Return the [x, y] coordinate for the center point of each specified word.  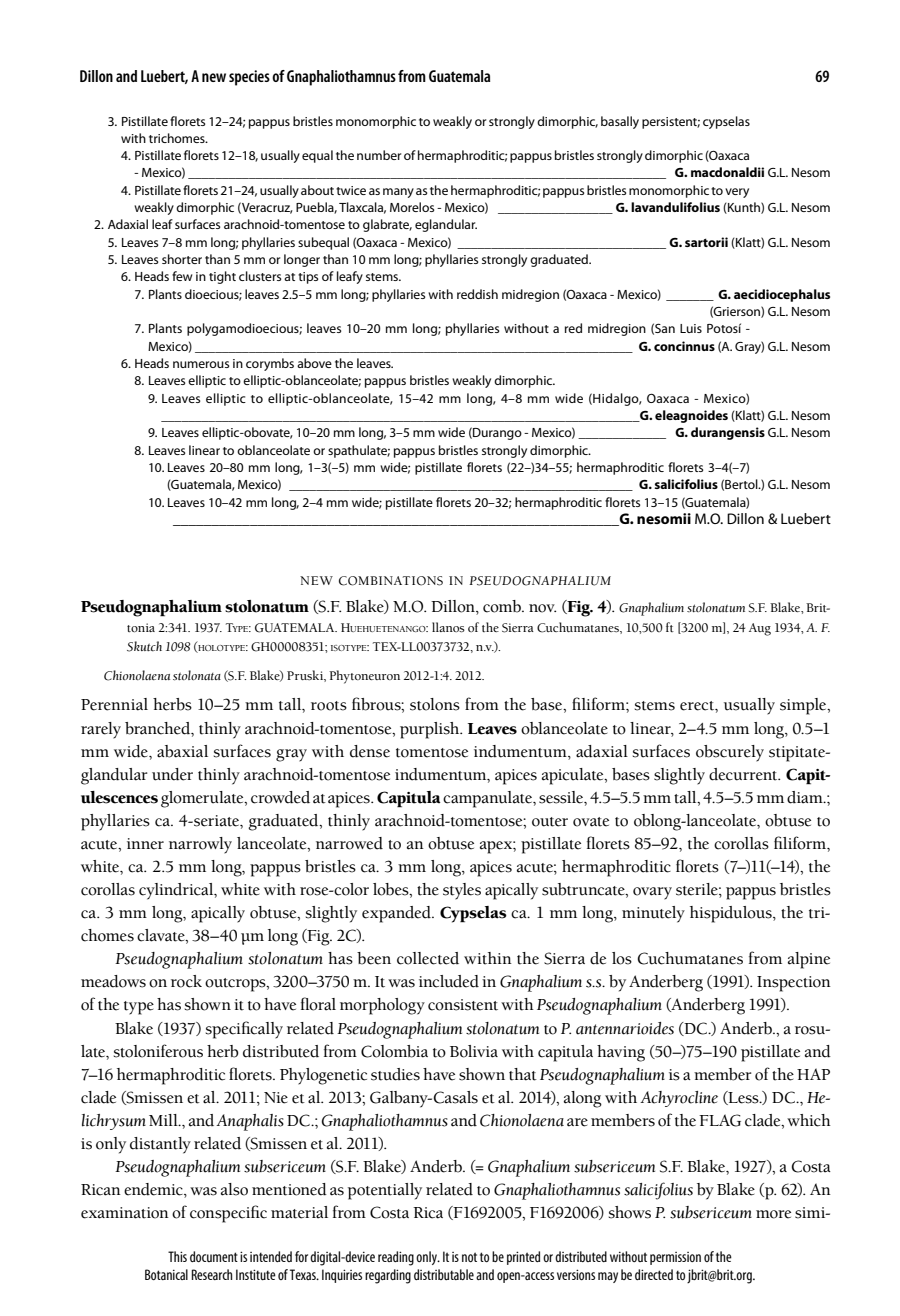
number [379, 155]
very [737, 193]
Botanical [166, 1274]
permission [675, 1258]
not [469, 1257]
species [249, 78]
